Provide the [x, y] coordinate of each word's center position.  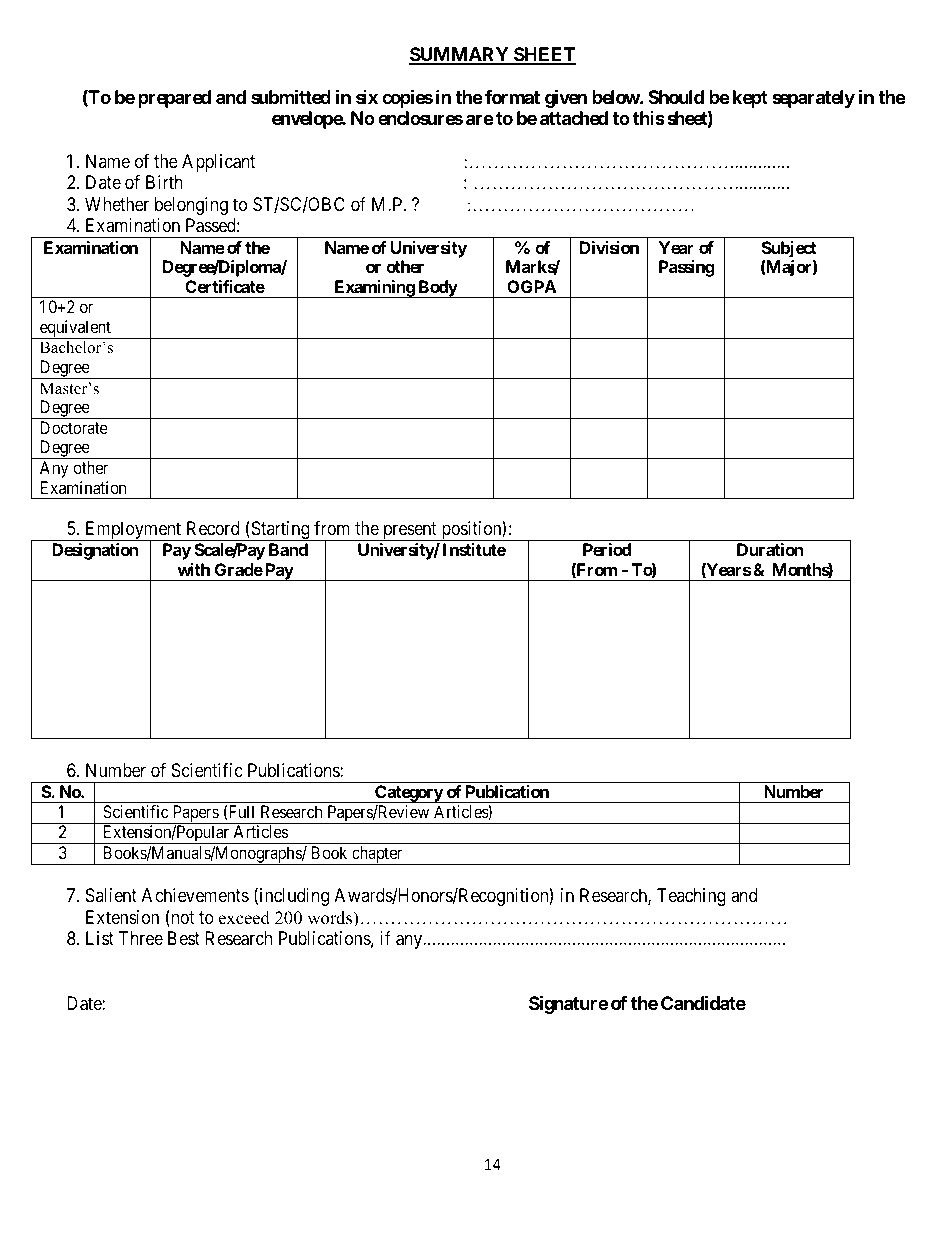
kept [750, 99]
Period [607, 549]
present [409, 531]
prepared [174, 99]
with [193, 569]
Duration [770, 549]
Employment [133, 531]
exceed [244, 918]
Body [437, 289]
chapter [377, 855]
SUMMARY [460, 55]
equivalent [75, 329]
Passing [687, 268]
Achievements [195, 895]
